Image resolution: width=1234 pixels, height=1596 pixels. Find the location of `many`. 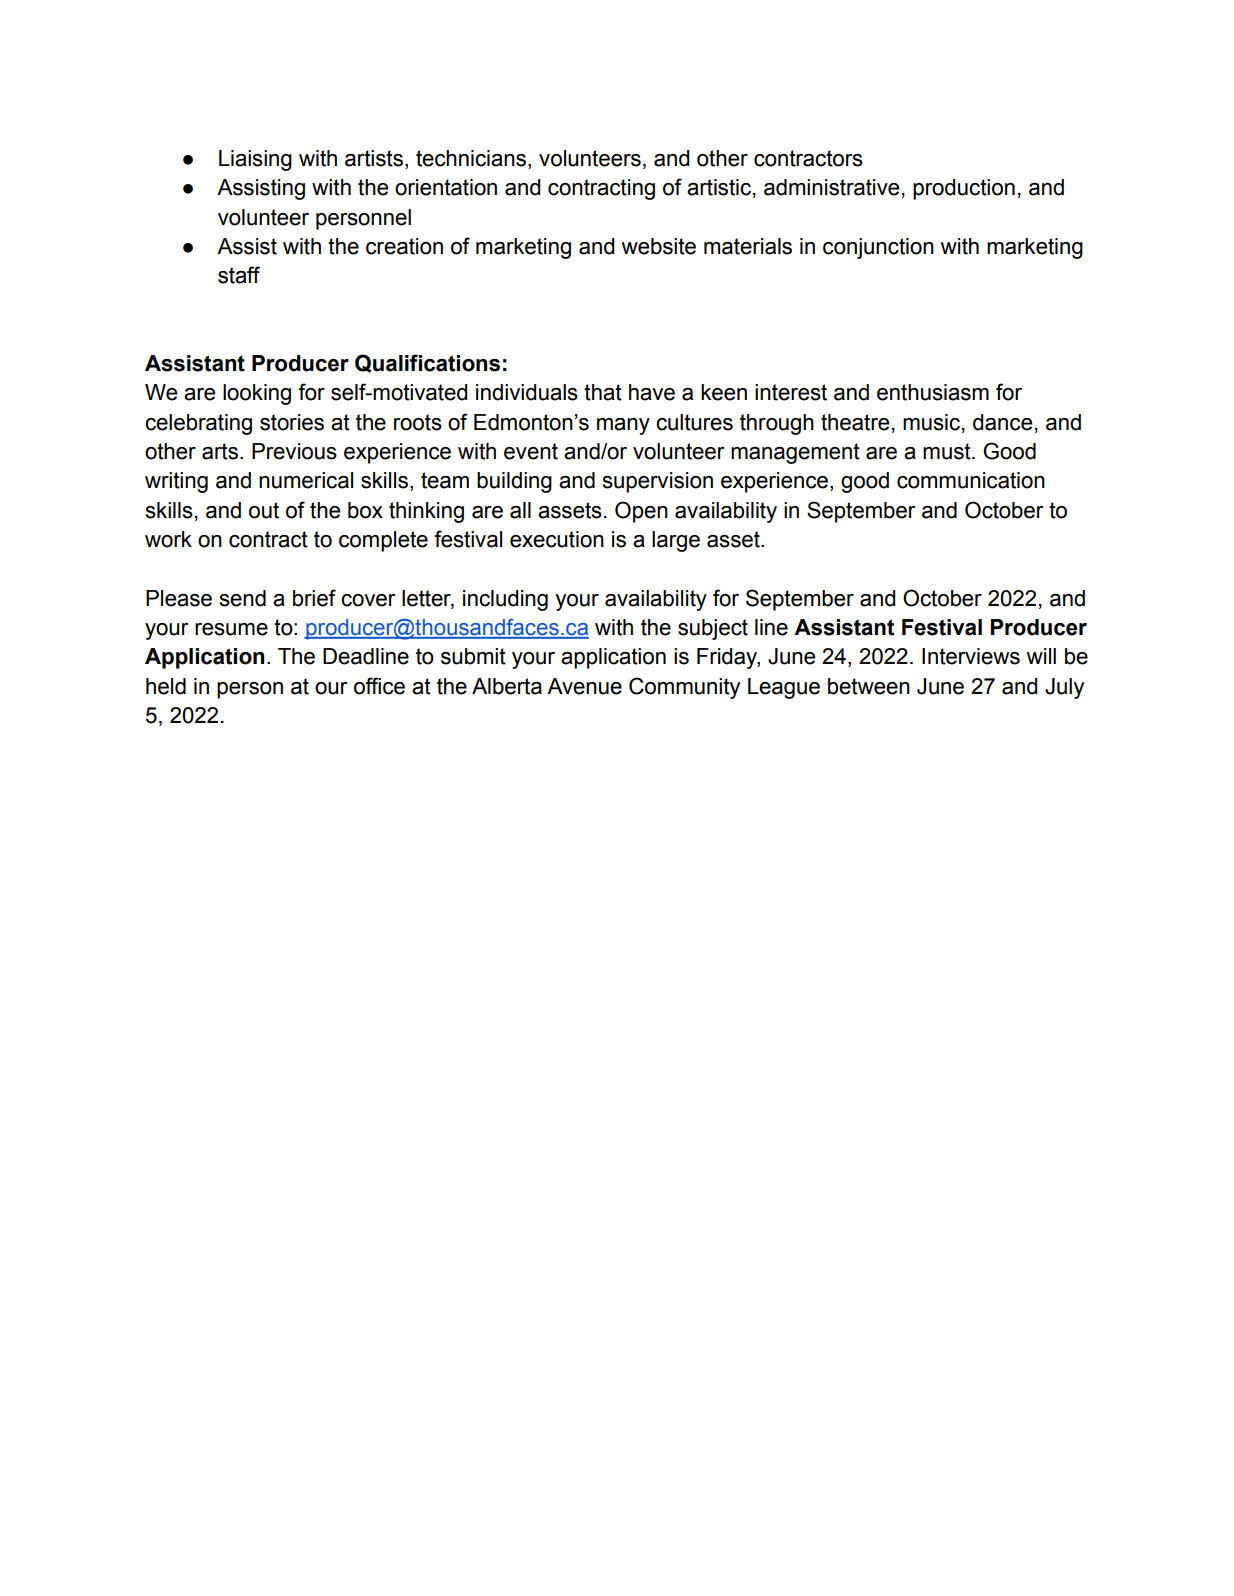

many is located at coordinates (623, 426).
